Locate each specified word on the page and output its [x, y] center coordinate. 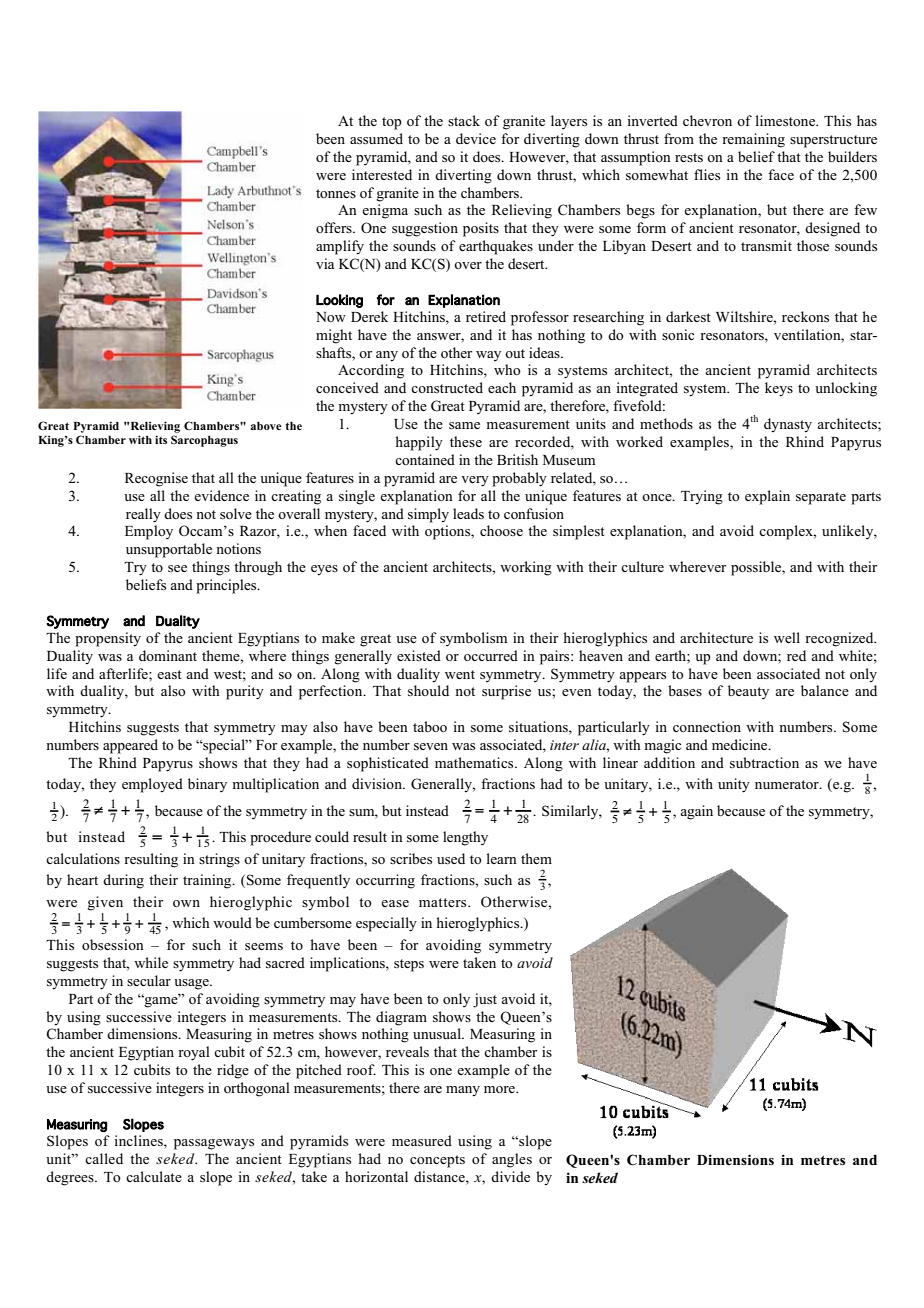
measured [422, 1140]
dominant [168, 655]
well [787, 637]
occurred [491, 655]
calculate [154, 1176]
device [476, 138]
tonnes [336, 193]
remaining [753, 140]
